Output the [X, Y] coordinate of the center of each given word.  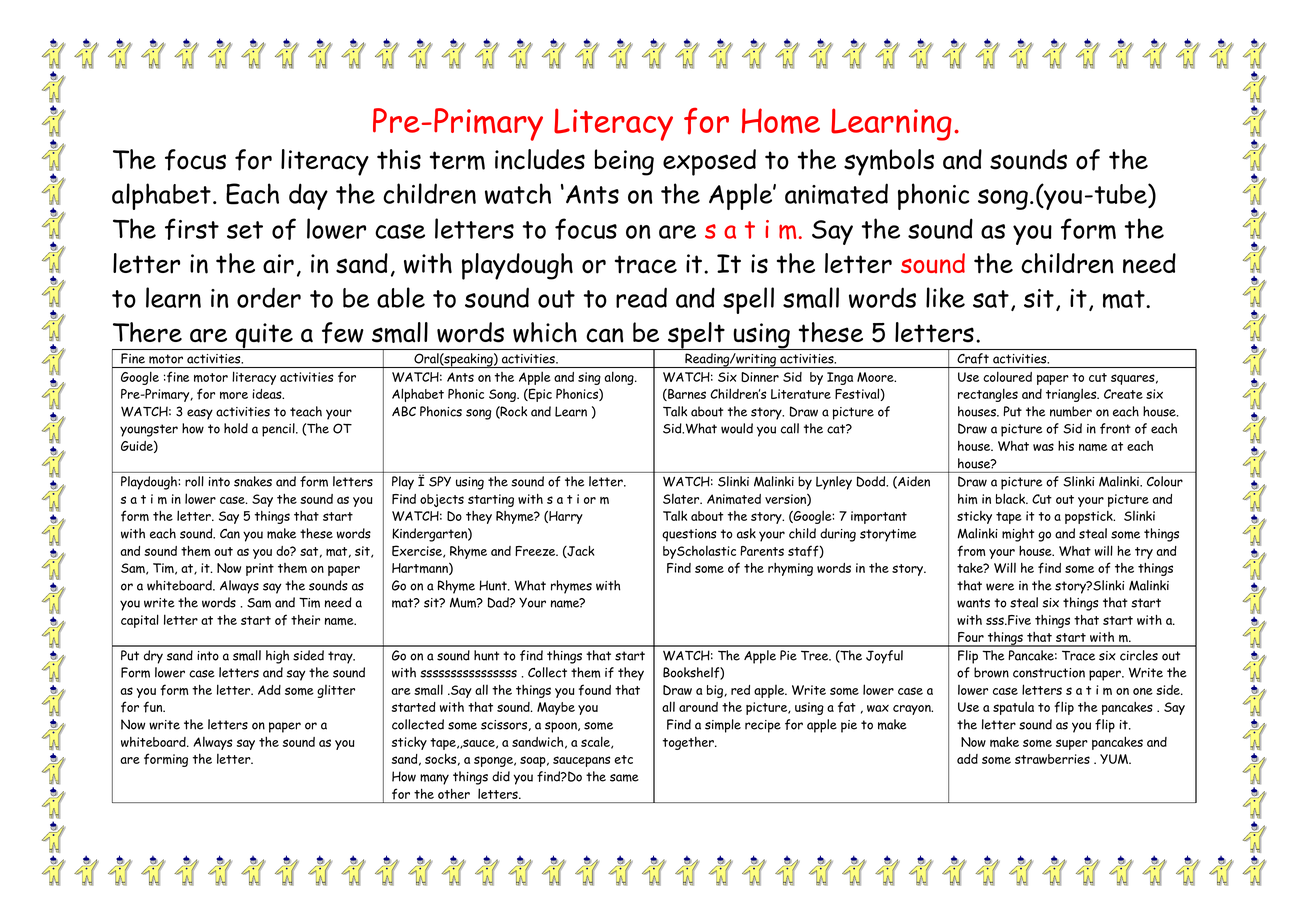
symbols [889, 162]
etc [623, 759]
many [434, 779]
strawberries [1052, 759]
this [399, 159]
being [624, 162]
